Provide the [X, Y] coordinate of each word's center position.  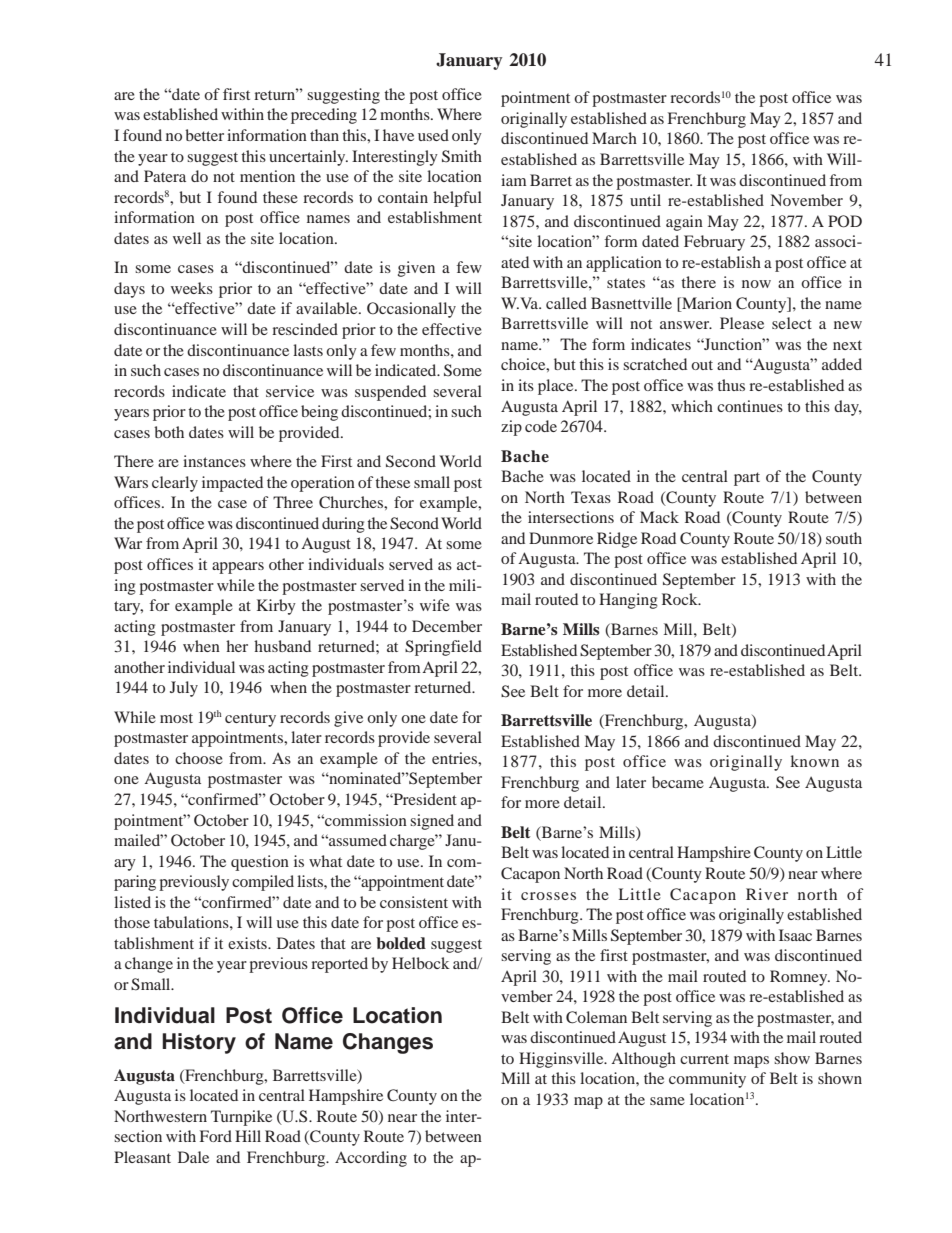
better [204, 135]
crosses [548, 896]
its [526, 385]
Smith [462, 156]
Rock [681, 599]
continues [750, 406]
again [684, 223]
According [371, 1159]
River [767, 894]
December [447, 626]
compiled [263, 883]
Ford [216, 1136]
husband [282, 646]
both [169, 432]
